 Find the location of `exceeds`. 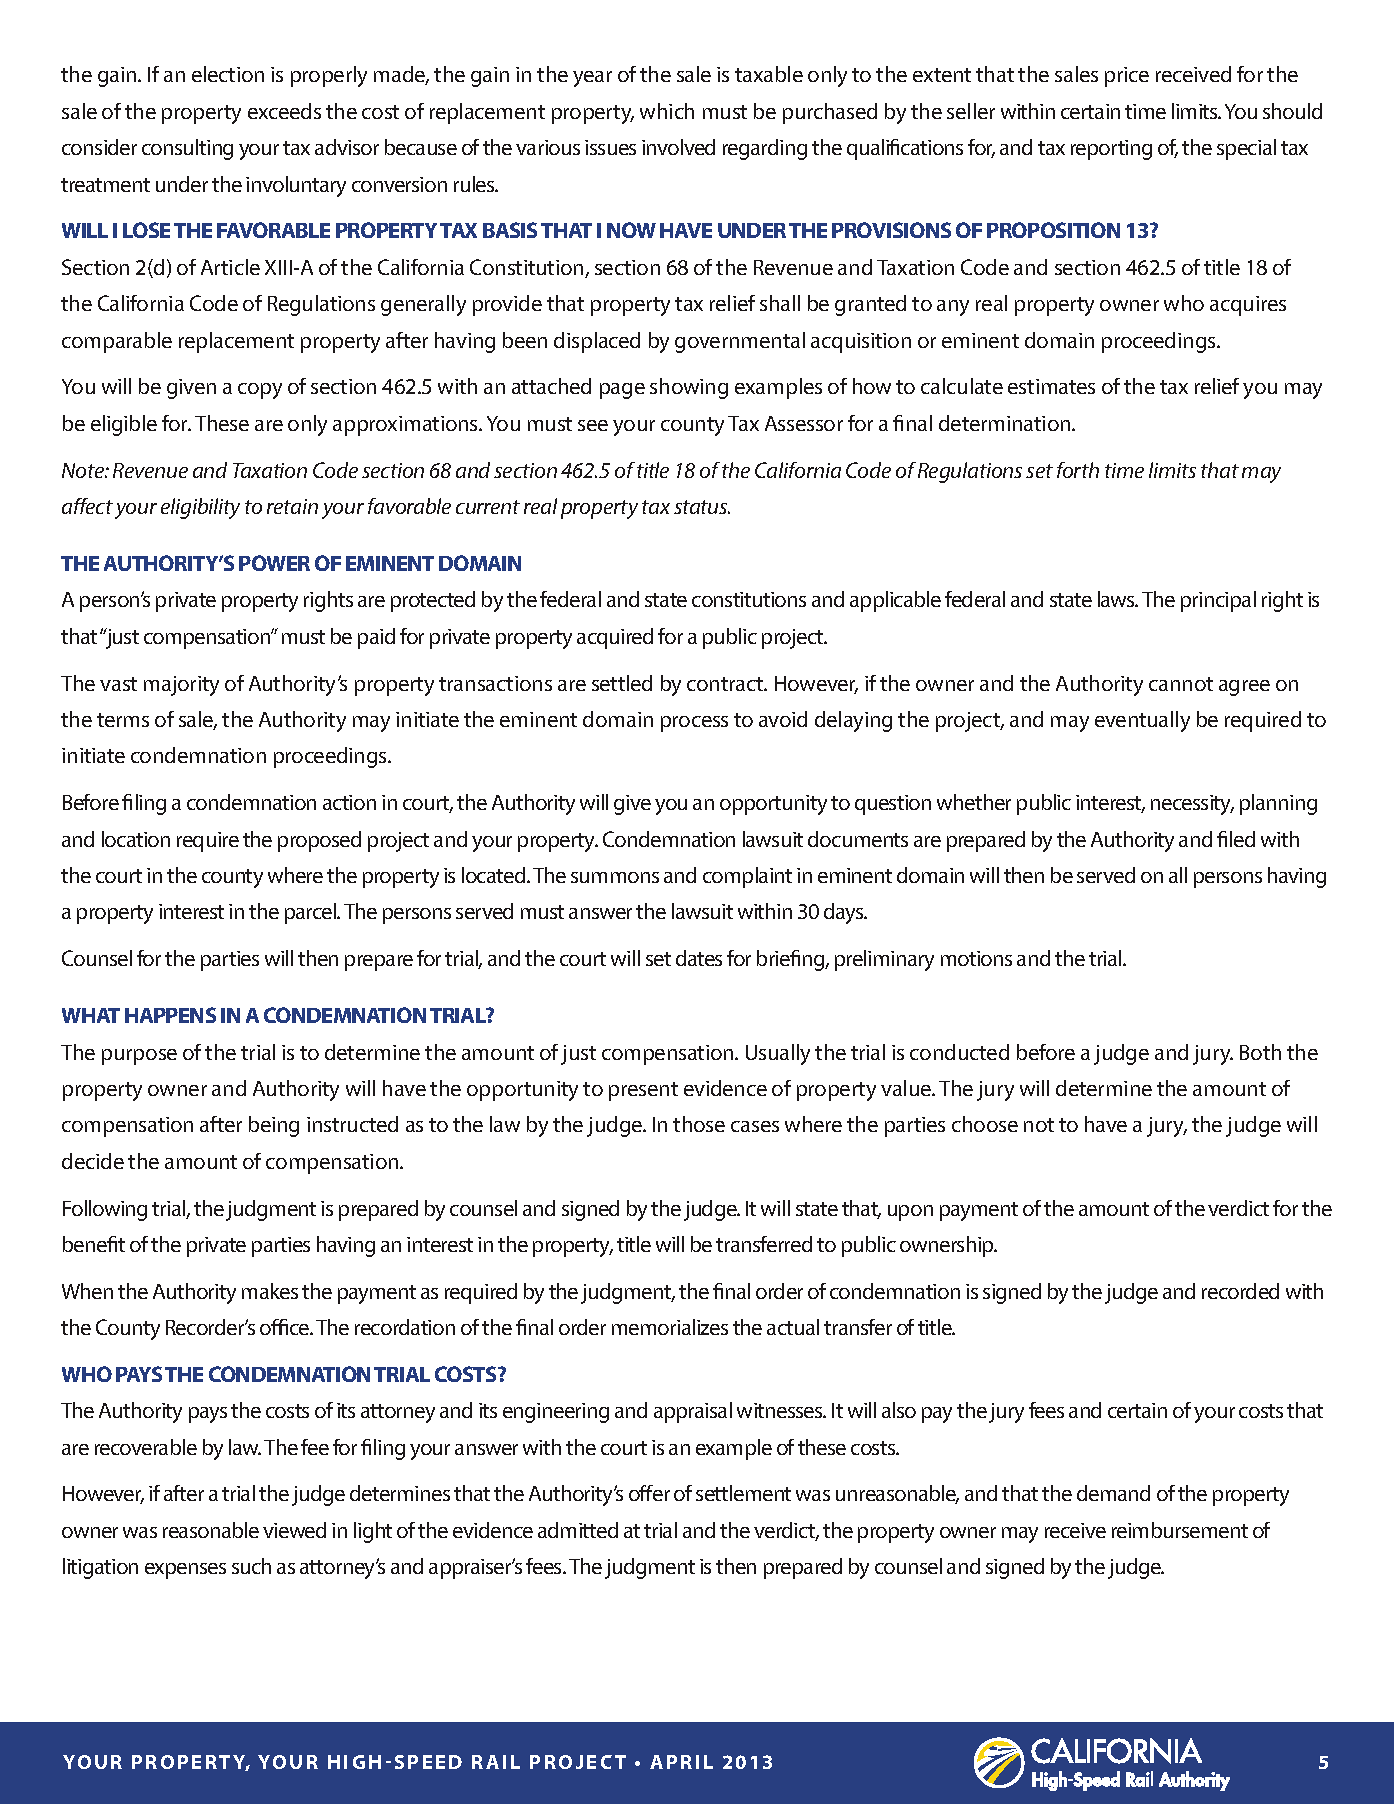

exceeds is located at coordinates (284, 111).
